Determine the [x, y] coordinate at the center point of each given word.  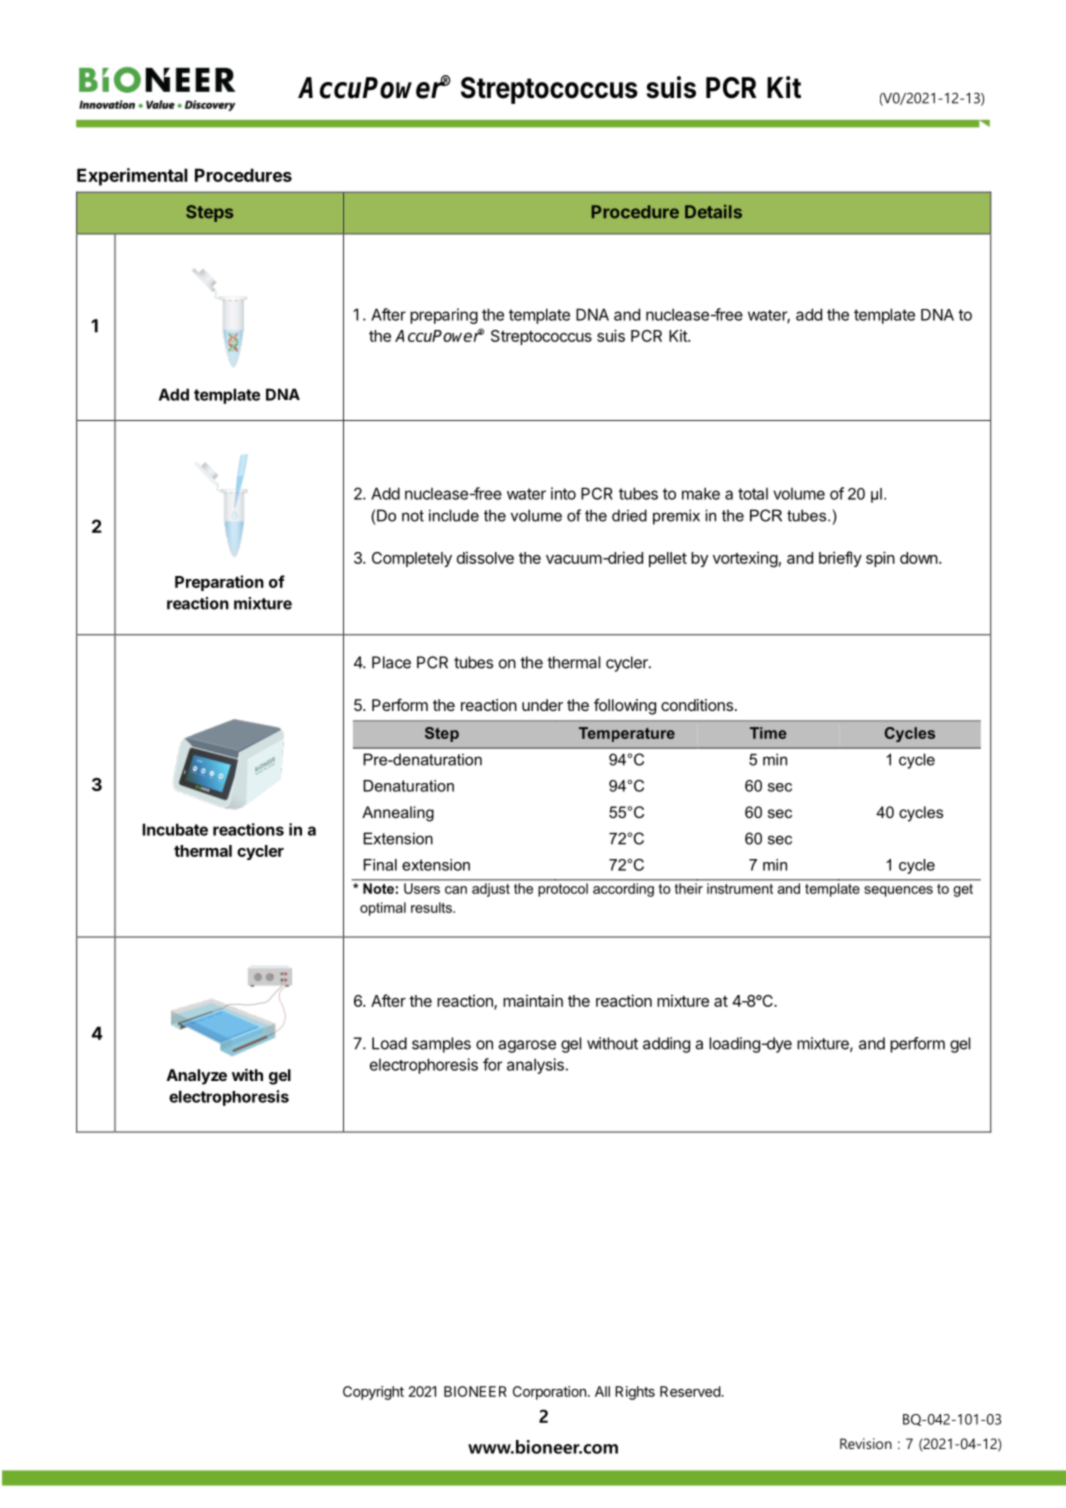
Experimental [132, 177]
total [753, 494]
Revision [866, 1443]
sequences [898, 891]
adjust [491, 890]
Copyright [373, 1393]
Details [713, 212]
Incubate [175, 829]
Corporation [549, 1393]
